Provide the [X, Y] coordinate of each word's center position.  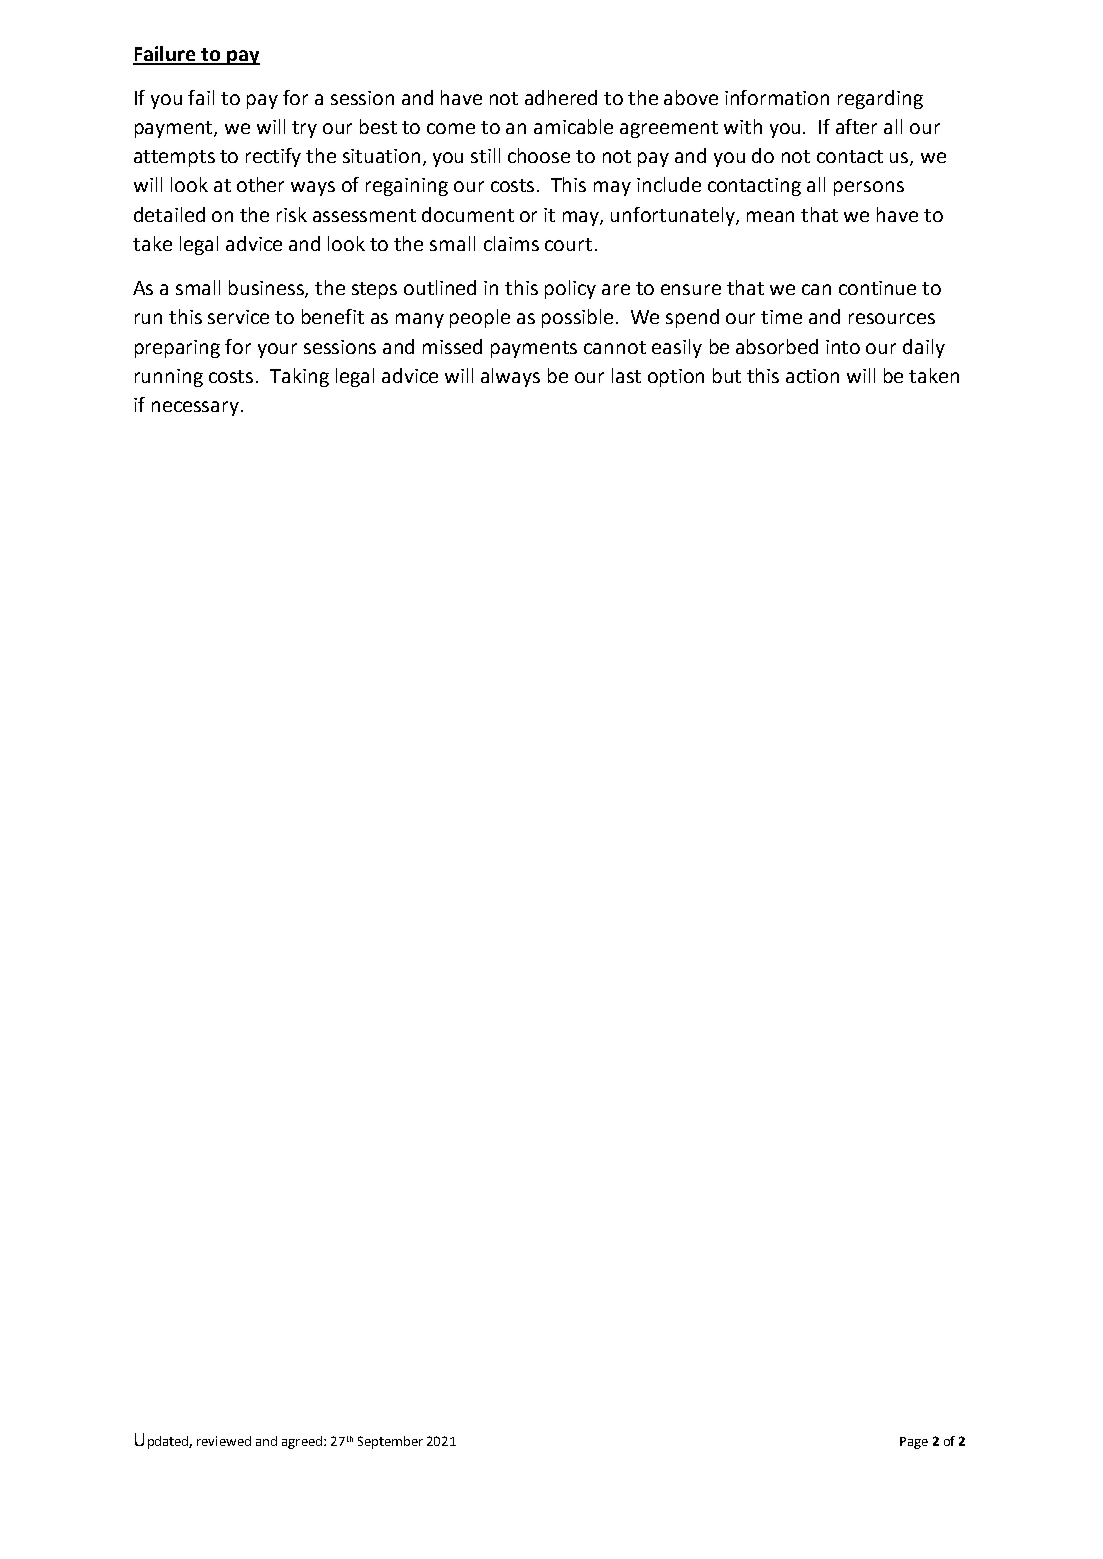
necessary [197, 408]
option [676, 378]
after [856, 126]
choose [539, 155]
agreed [302, 1442]
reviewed [224, 1441]
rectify [273, 157]
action [812, 376]
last [626, 375]
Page [914, 1443]
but [727, 375]
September [390, 1442]
